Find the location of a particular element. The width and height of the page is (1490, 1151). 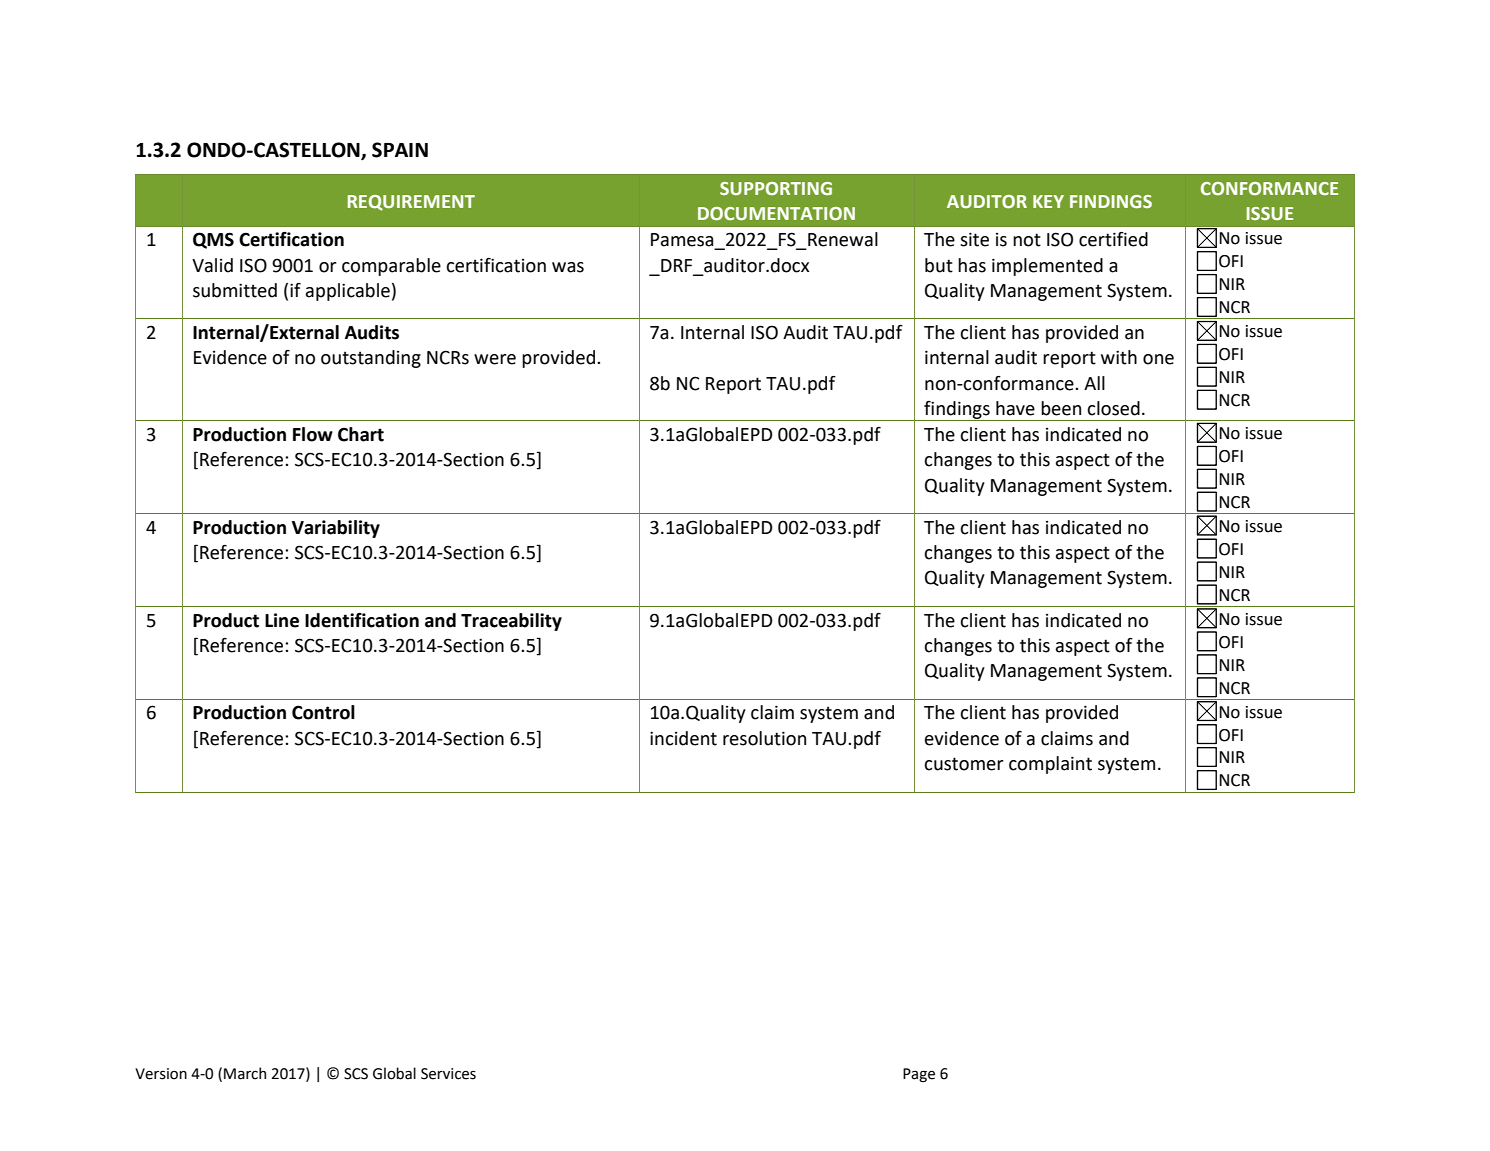

Control is located at coordinates (323, 712).
